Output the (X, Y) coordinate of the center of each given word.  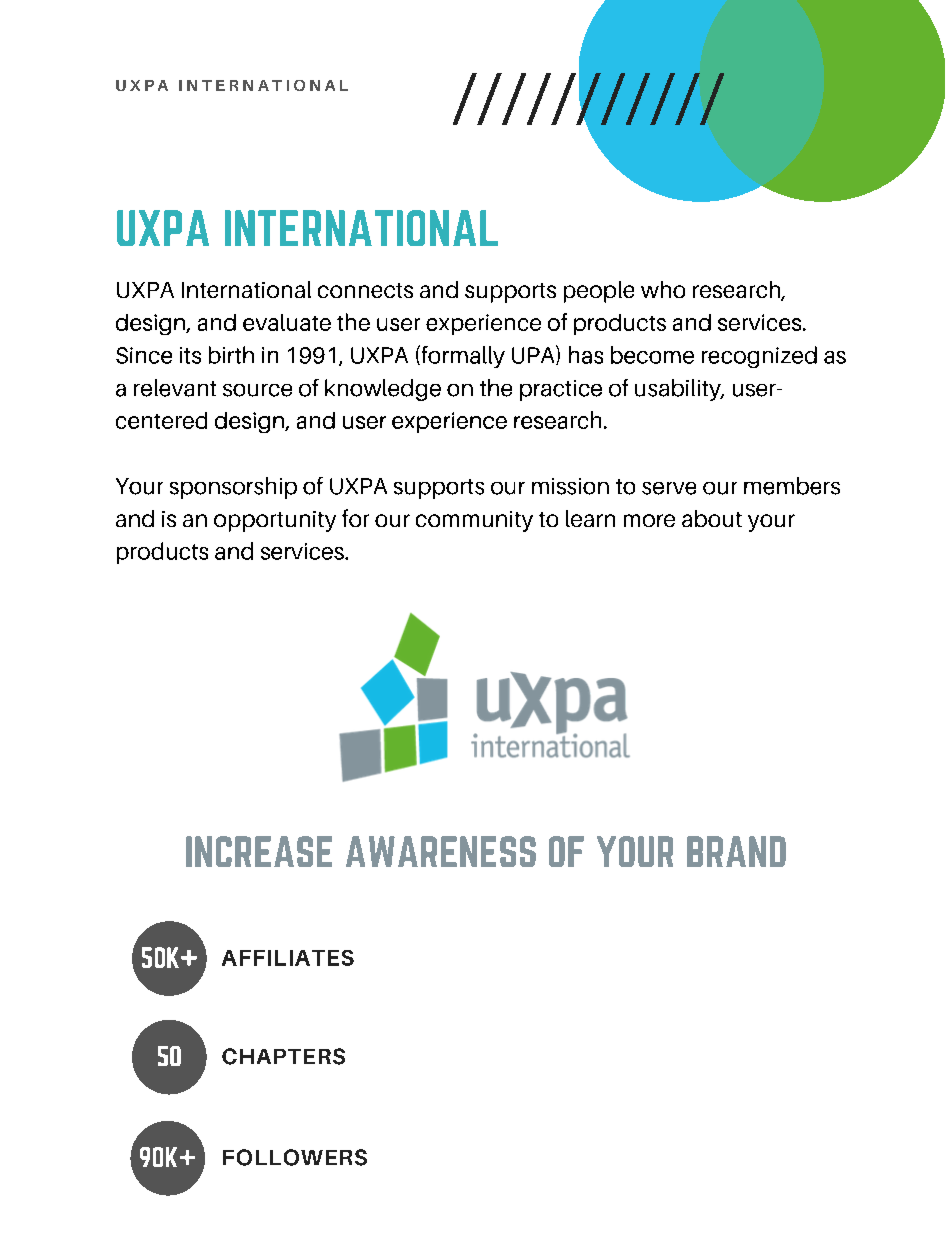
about (712, 518)
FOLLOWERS (295, 1157)
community (474, 521)
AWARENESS (441, 851)
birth (231, 355)
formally (462, 356)
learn (590, 518)
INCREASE (259, 851)
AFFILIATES (288, 958)
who (663, 289)
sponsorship (233, 488)
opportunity (275, 521)
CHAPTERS (283, 1056)
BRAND (736, 851)
